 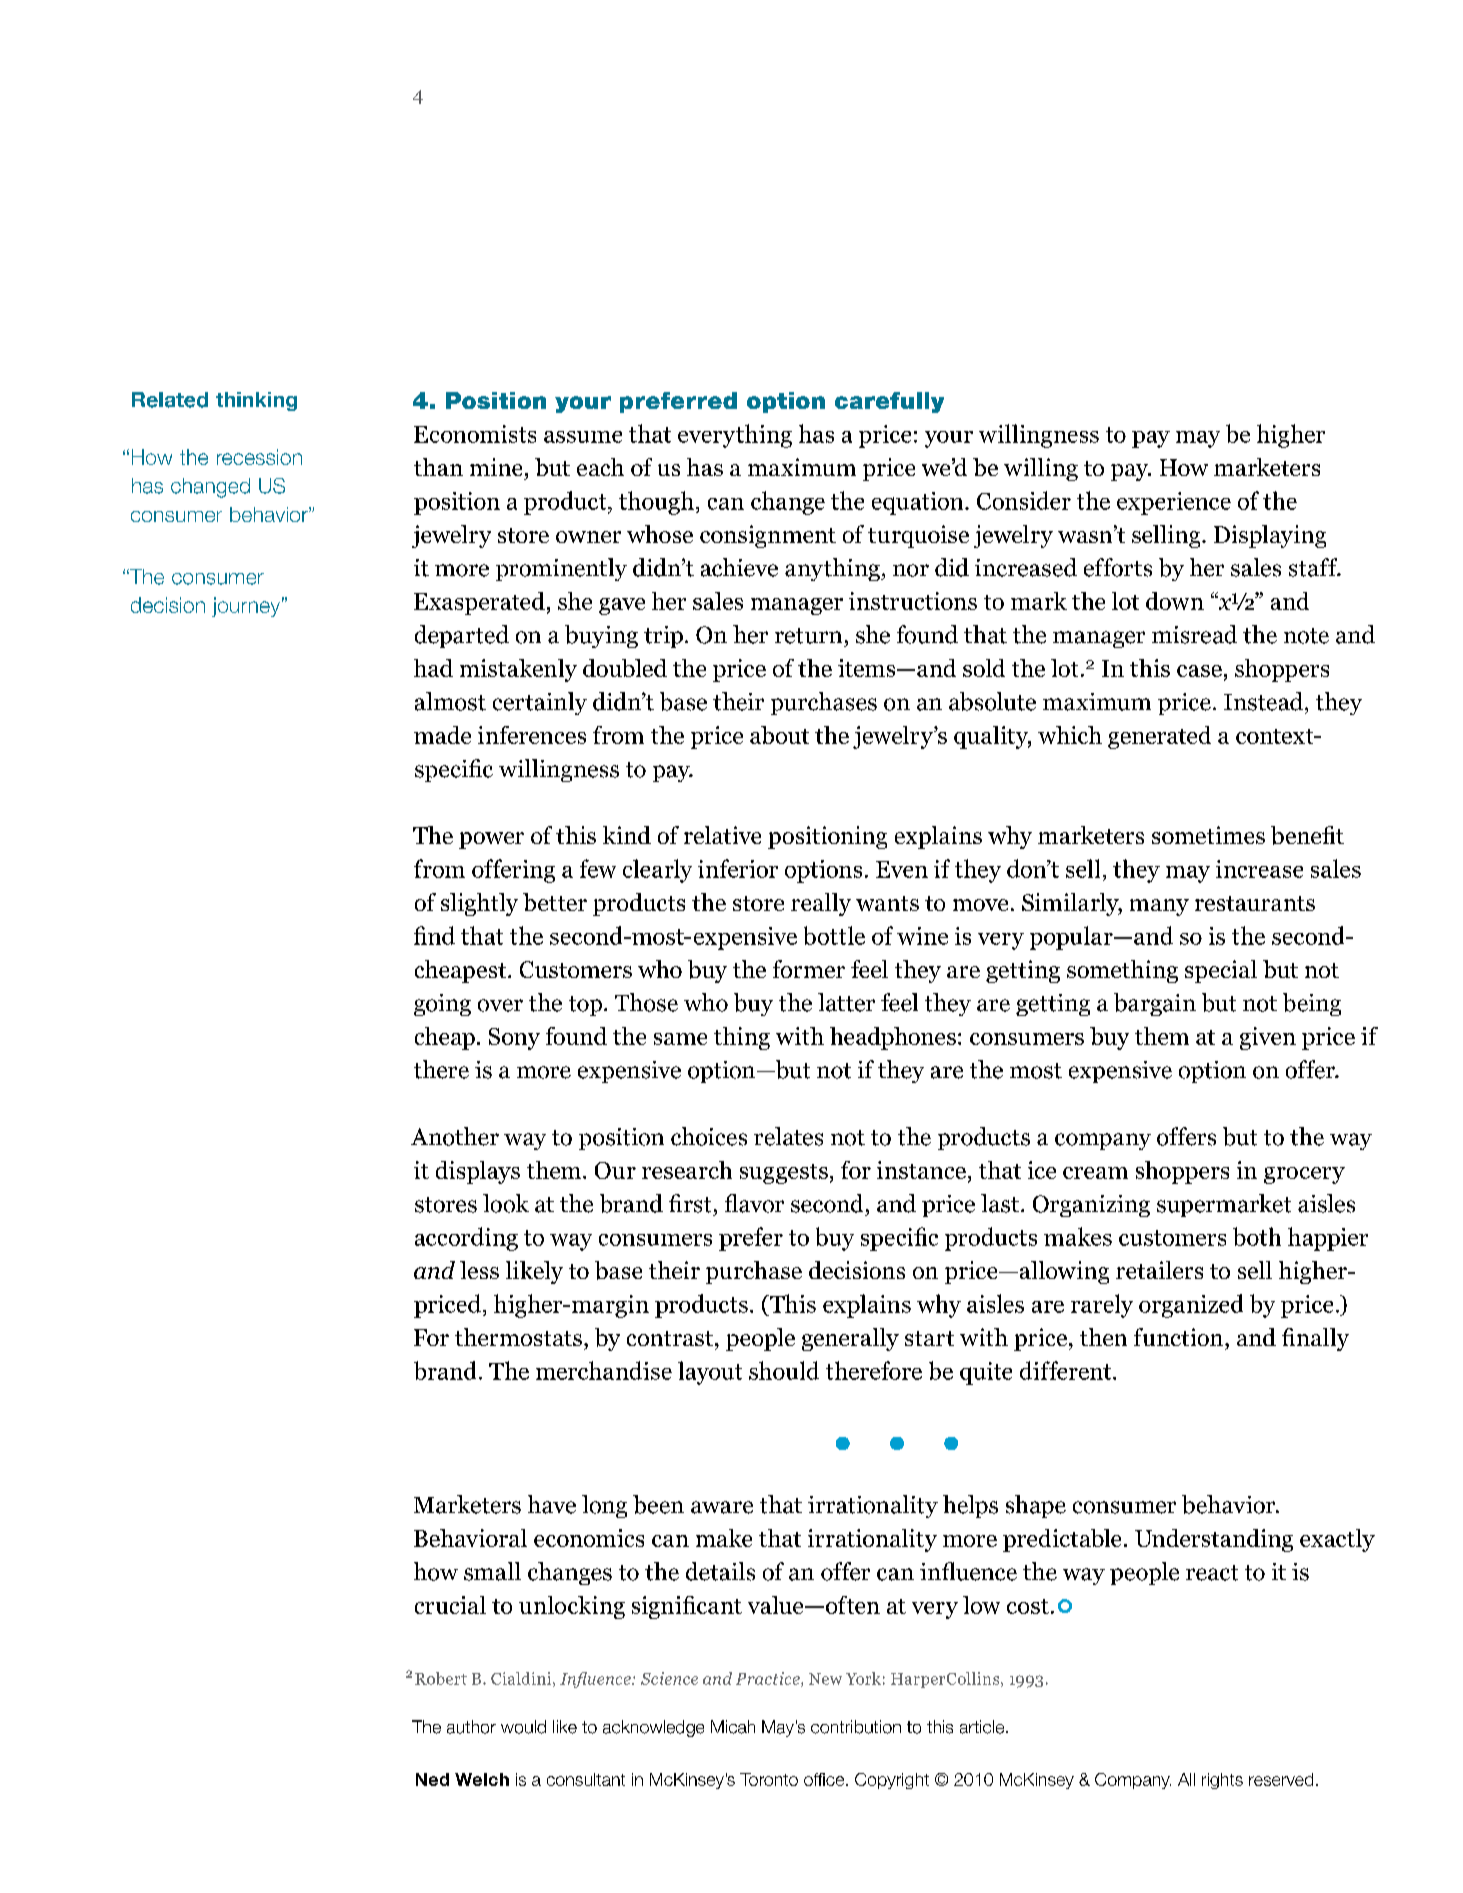 I want to click on special, so click(x=1221, y=971).
